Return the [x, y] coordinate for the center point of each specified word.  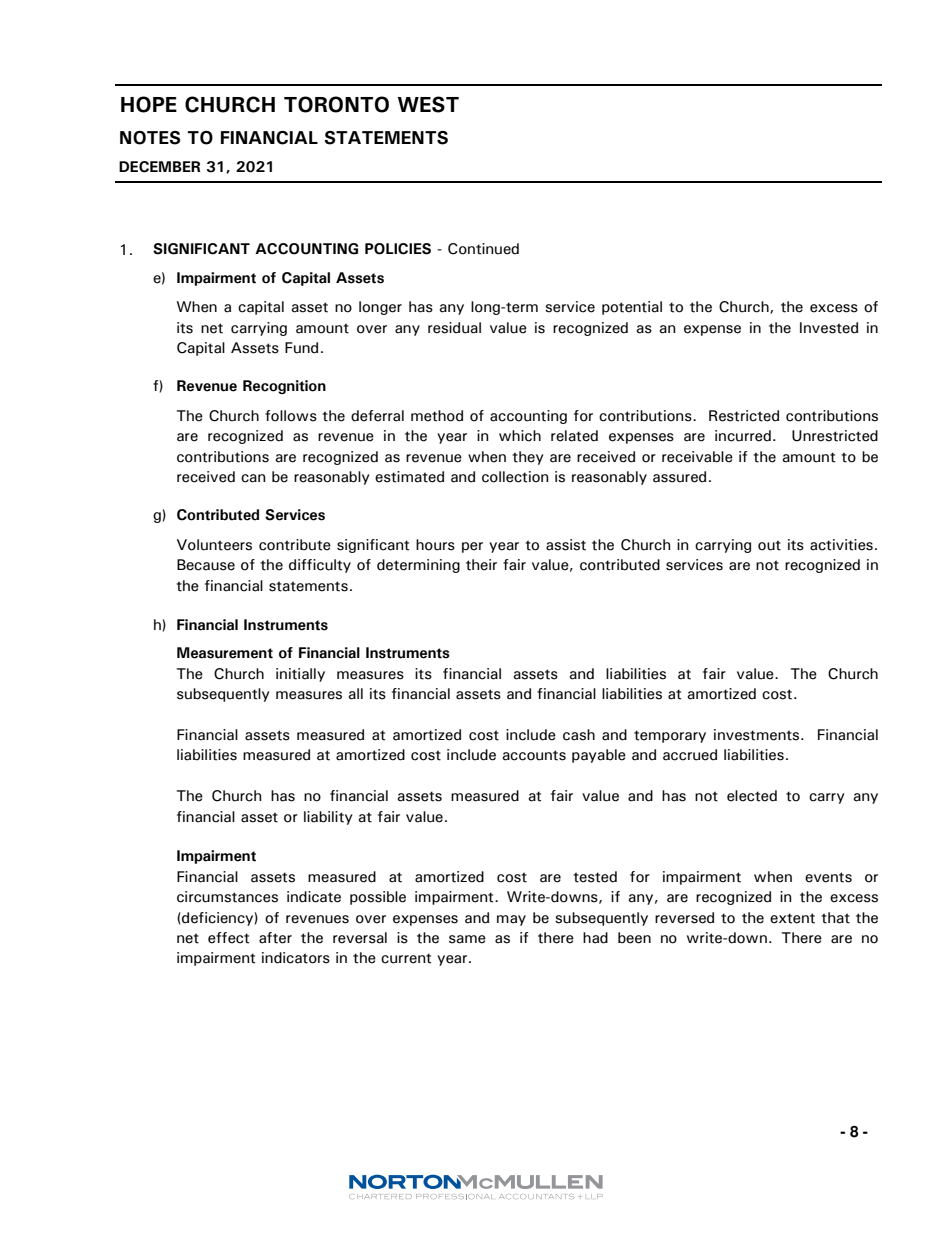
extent [792, 918]
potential [632, 308]
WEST [428, 104]
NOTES [150, 138]
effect [228, 938]
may [511, 920]
